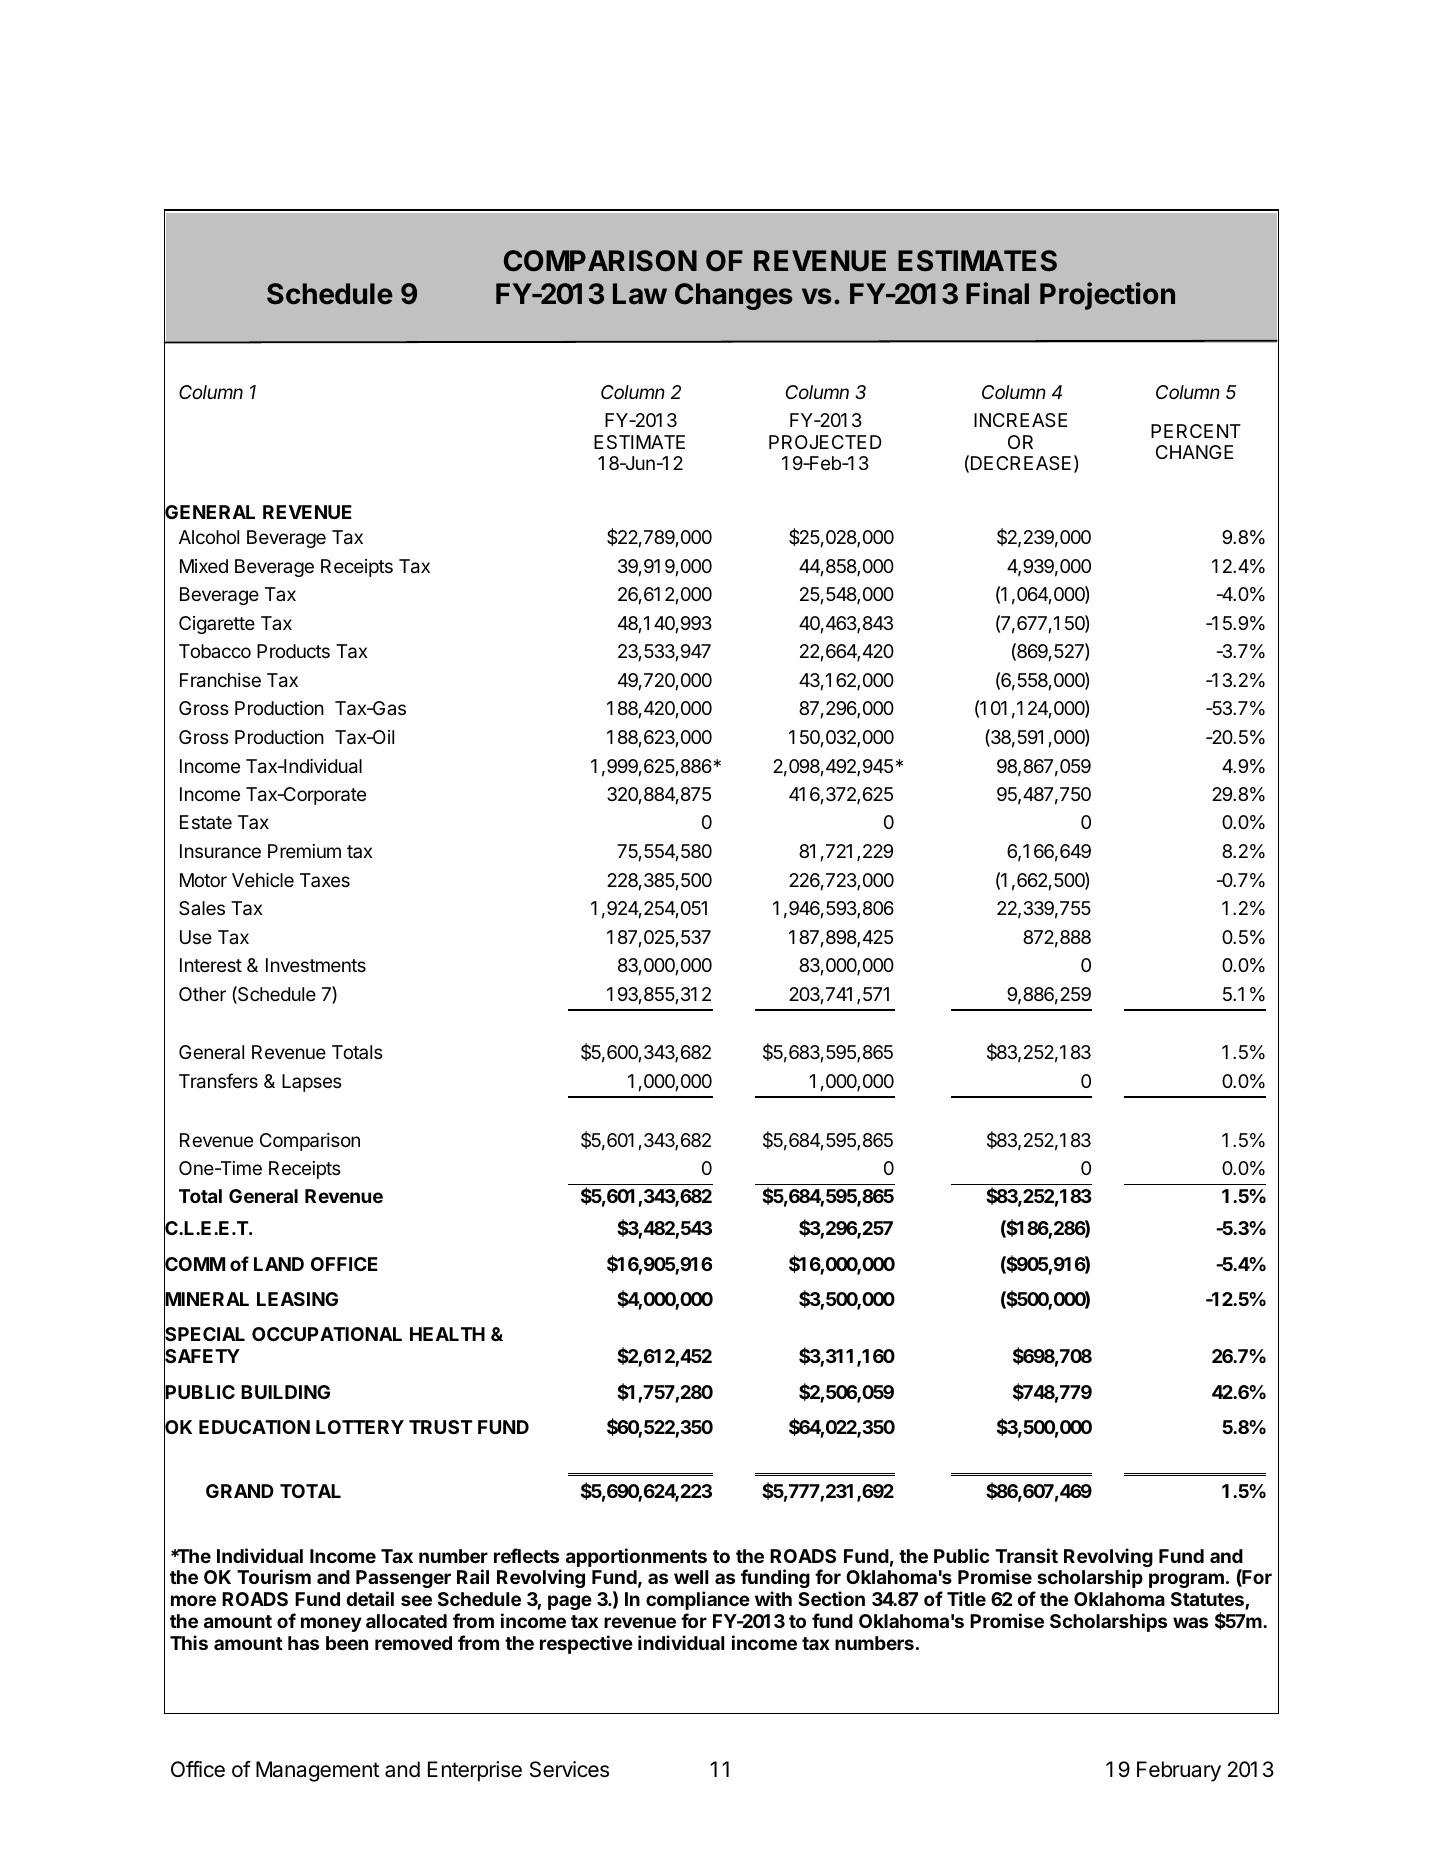  I want to click on Law, so click(640, 293).
